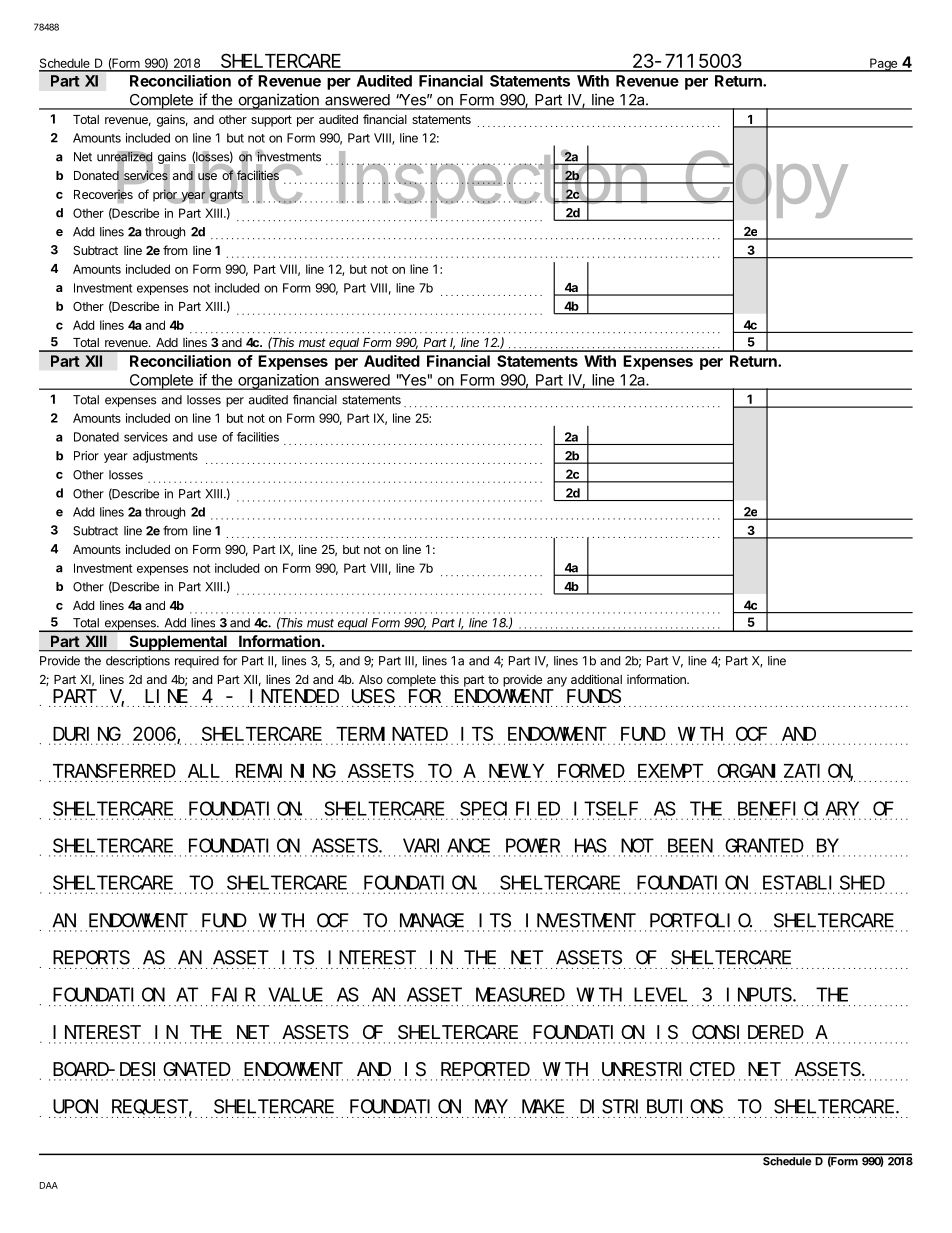 Image resolution: width=952 pixels, height=1233 pixels. I want to click on TRANSFERRED, so click(114, 771).
